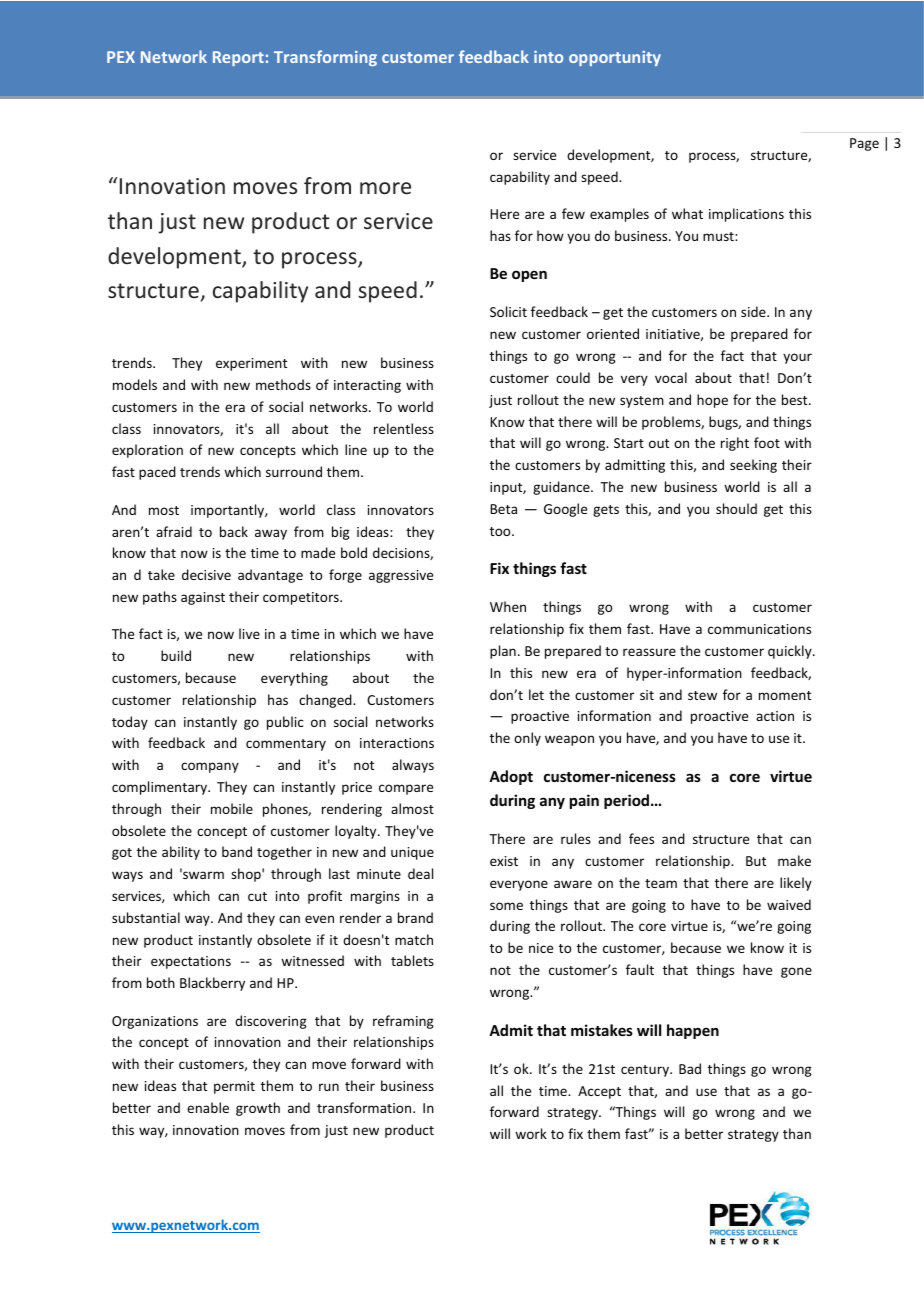 This screenshot has width=924, height=1308. Describe the element at coordinates (615, 58) in the screenshot. I see `opportunity` at that location.
